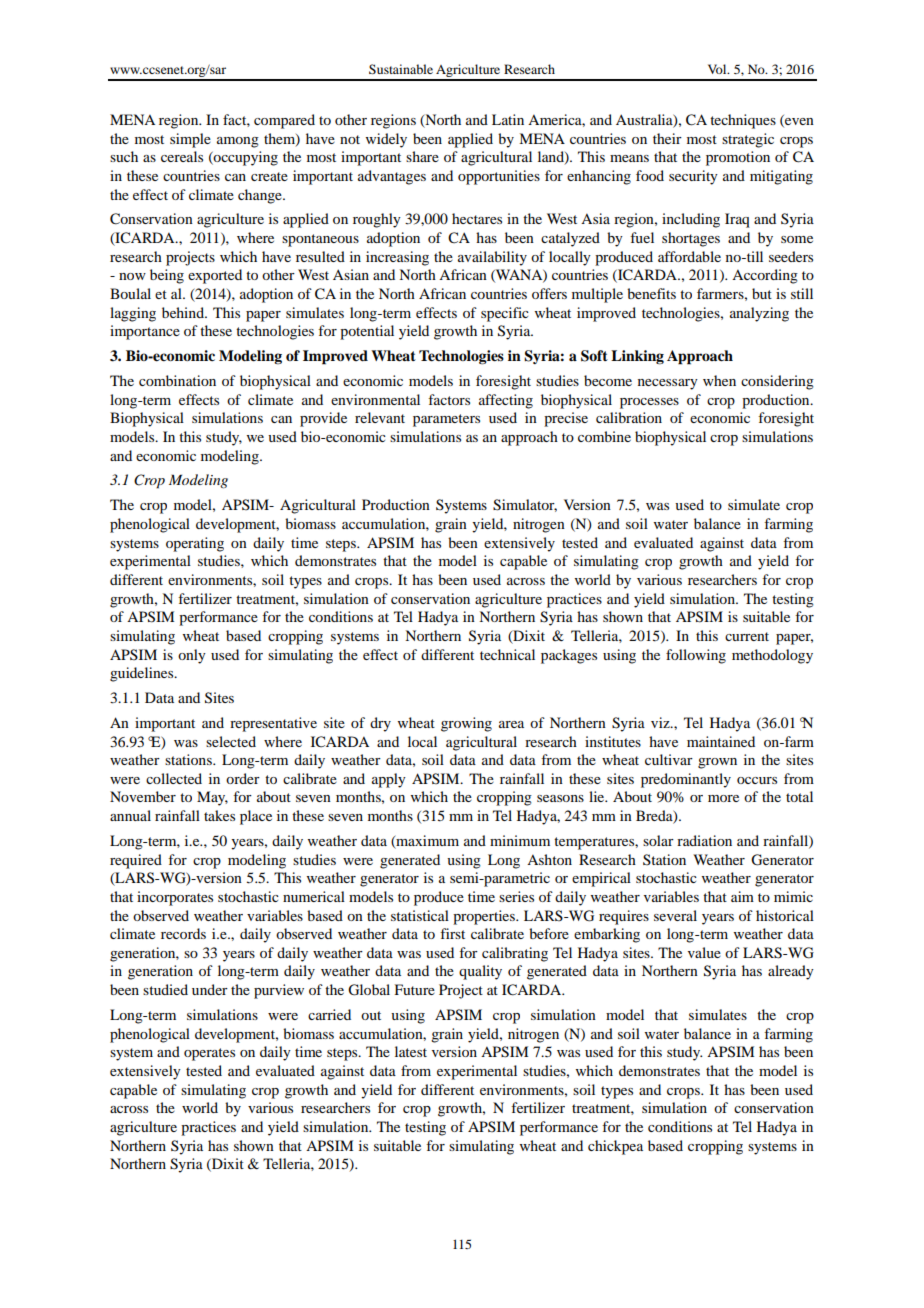 The width and height of the page is (924, 1308). I want to click on Sustainable, so click(401, 69).
